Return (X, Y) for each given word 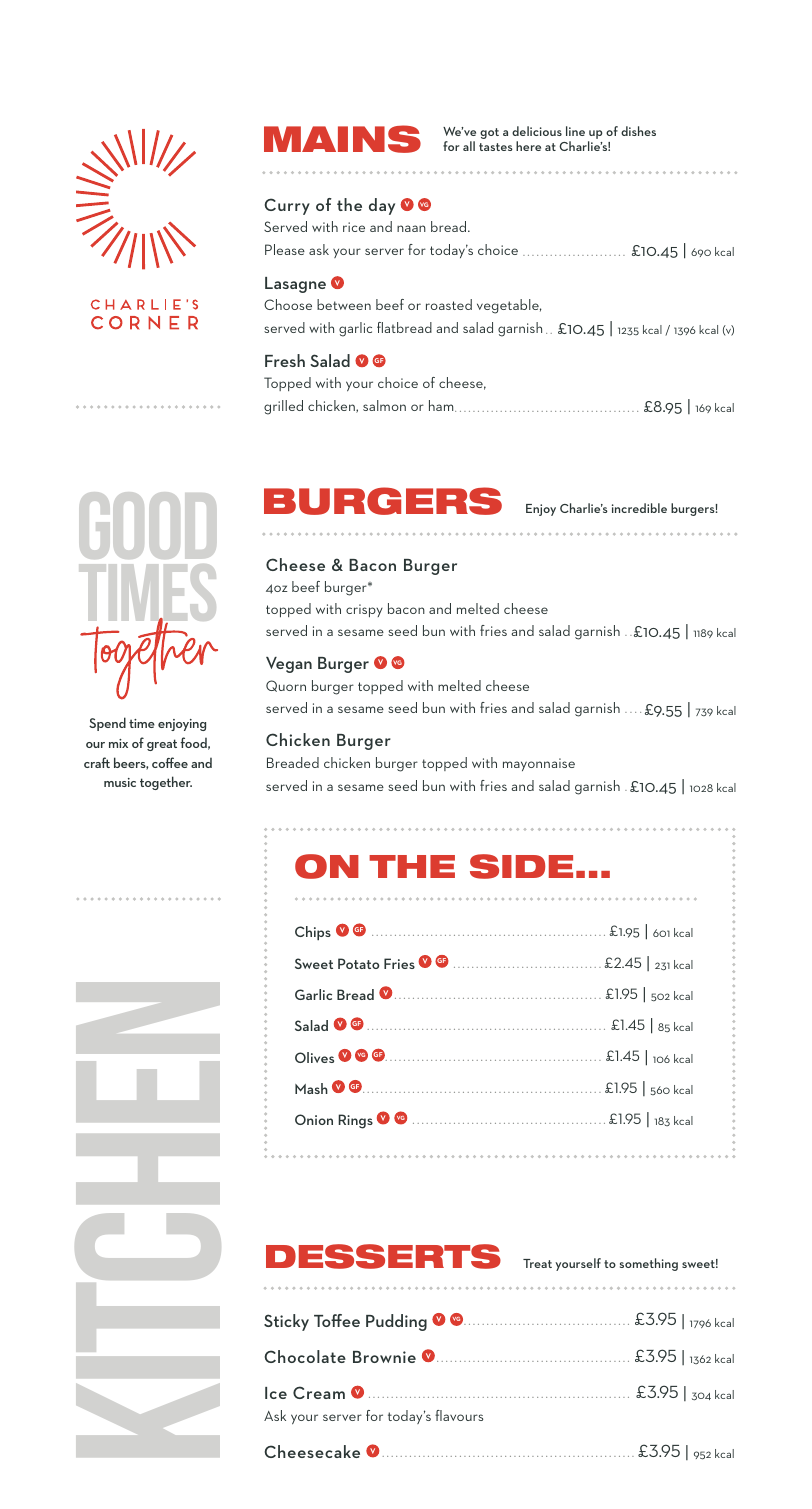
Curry (287, 206)
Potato (358, 963)
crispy (364, 610)
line (575, 131)
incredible (639, 508)
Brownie (384, 1357)
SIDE (521, 866)
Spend (107, 724)
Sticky (286, 1322)
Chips (313, 933)
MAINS (342, 139)
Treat (537, 1263)
